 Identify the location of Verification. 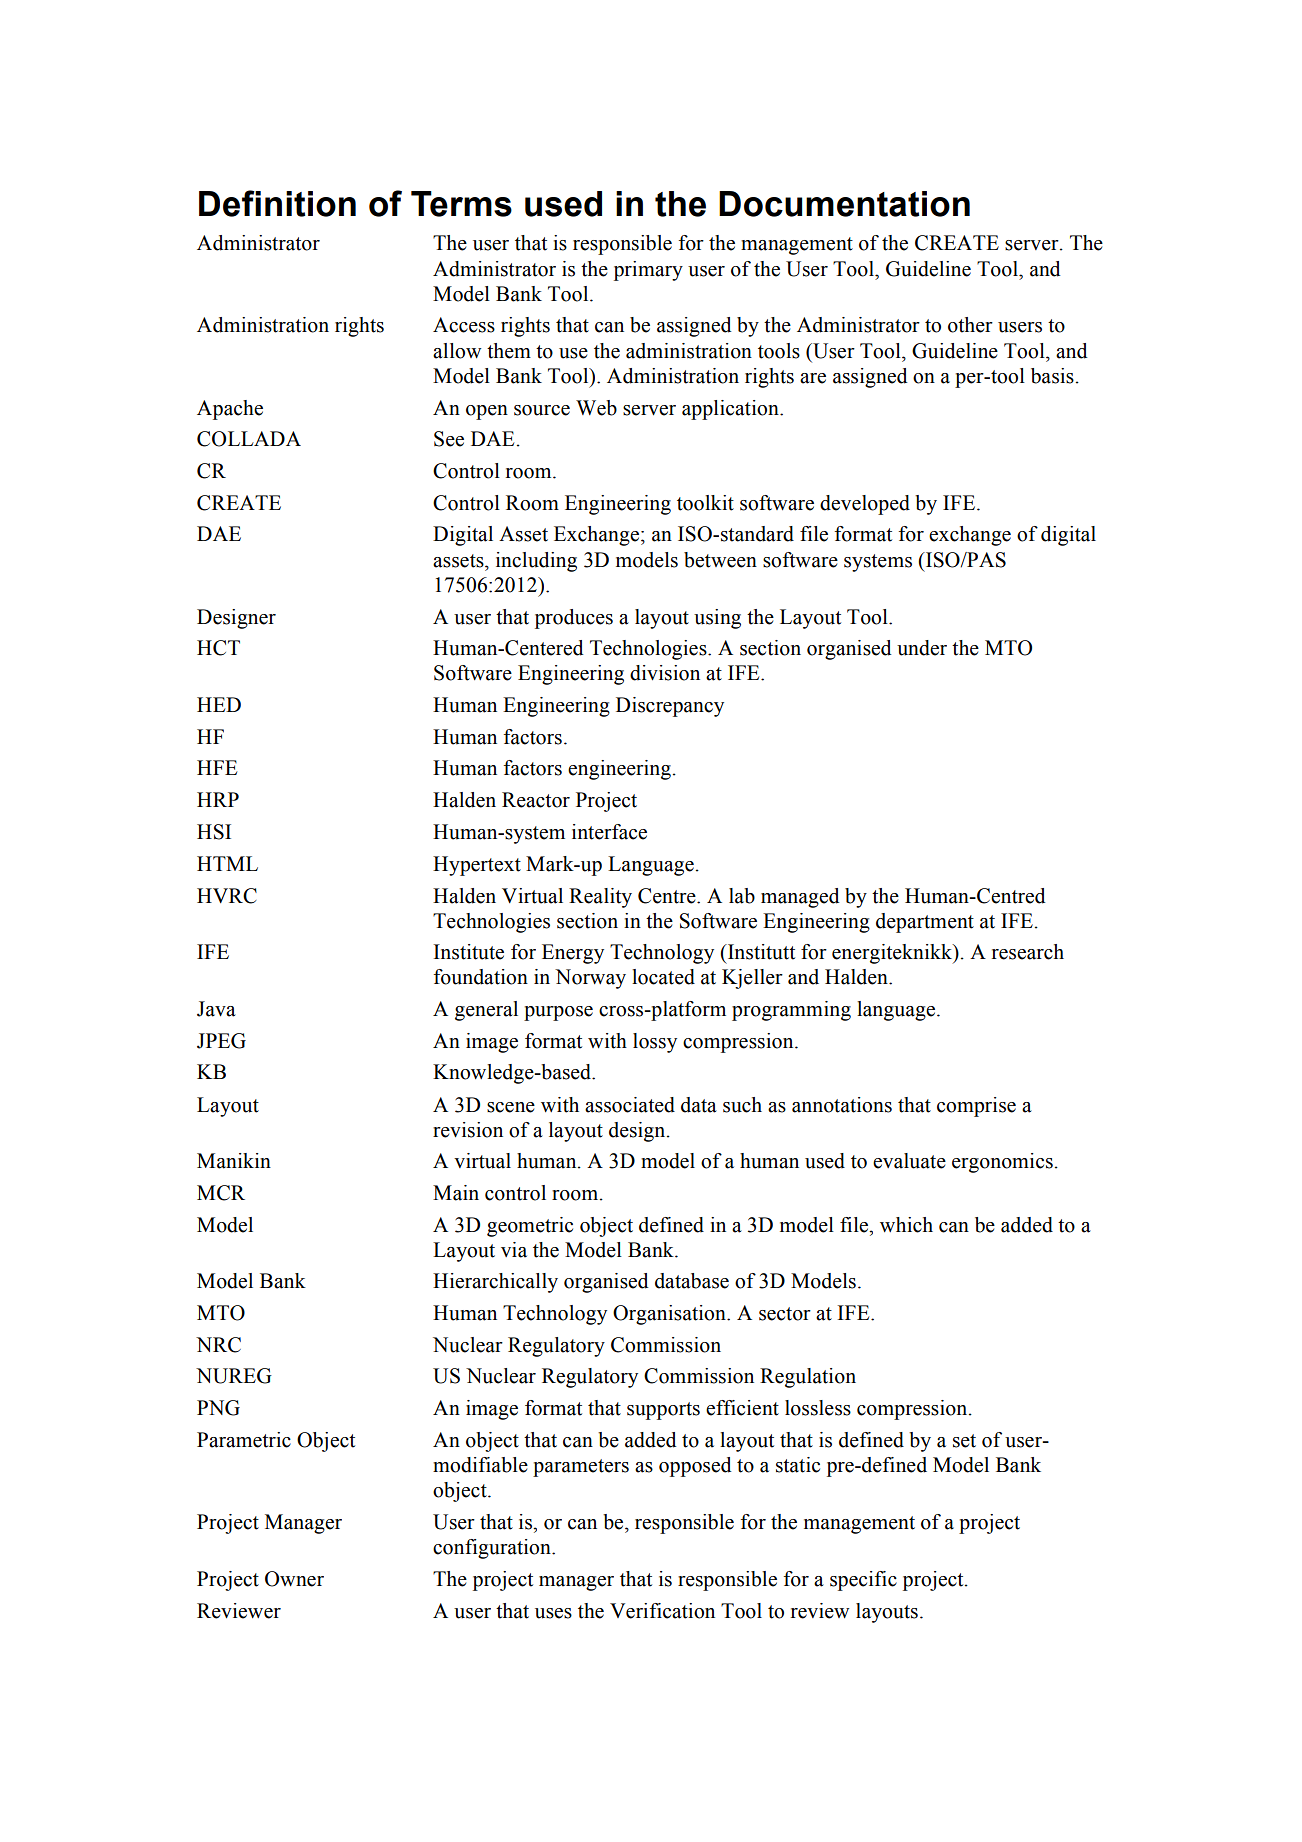
(662, 1611).
